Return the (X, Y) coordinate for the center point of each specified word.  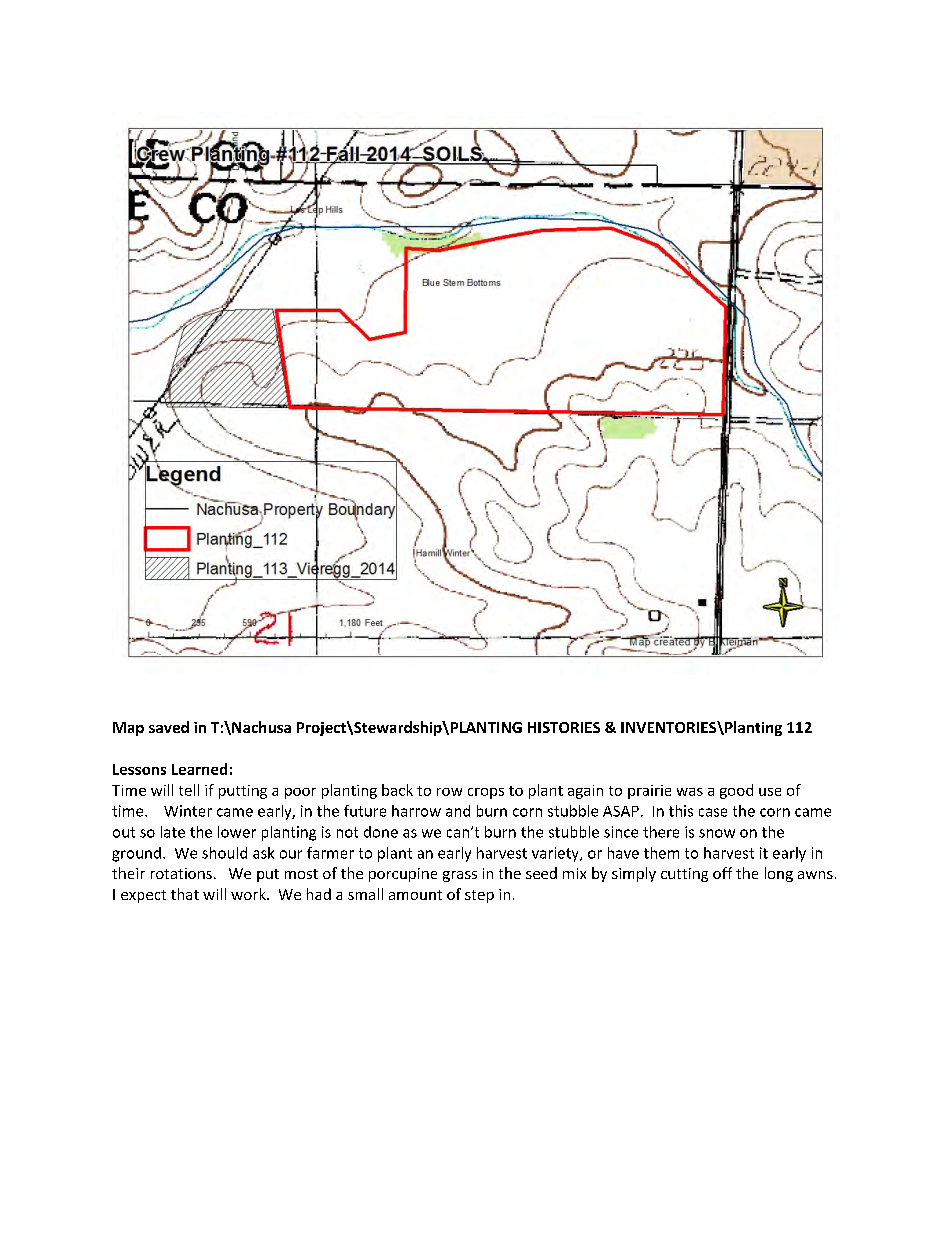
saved (169, 727)
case (713, 812)
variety (556, 854)
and (458, 811)
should (224, 853)
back (397, 790)
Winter (188, 811)
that (185, 894)
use (770, 792)
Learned (199, 769)
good (736, 791)
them (661, 853)
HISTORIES (564, 727)
